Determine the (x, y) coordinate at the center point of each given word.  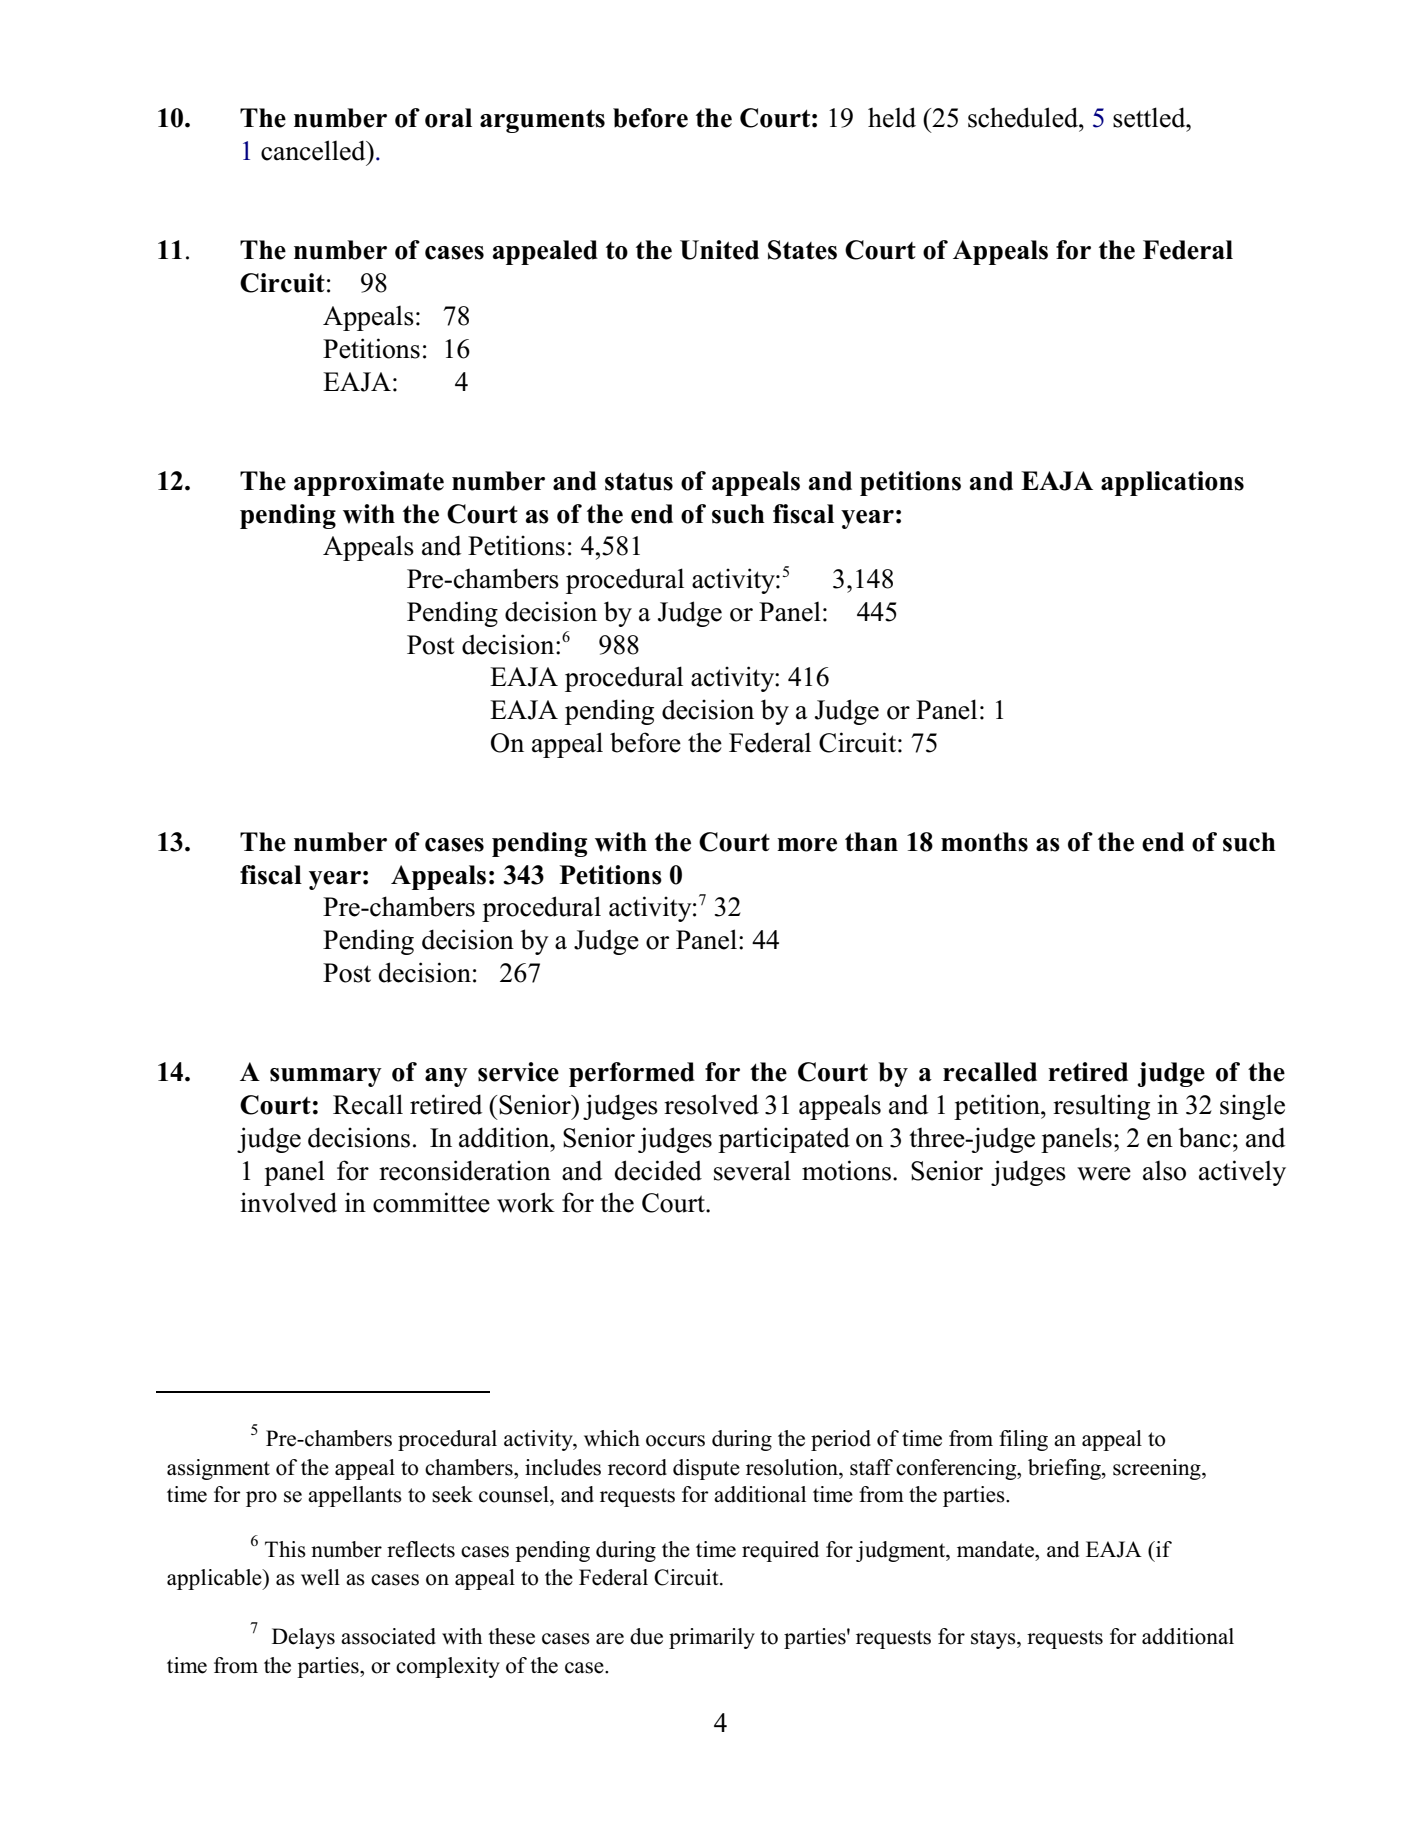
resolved (711, 1104)
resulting (1101, 1107)
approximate (369, 483)
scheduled (1024, 117)
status (639, 481)
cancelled (314, 150)
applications (1172, 483)
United (719, 250)
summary (326, 1077)
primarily (712, 1638)
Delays (303, 1638)
